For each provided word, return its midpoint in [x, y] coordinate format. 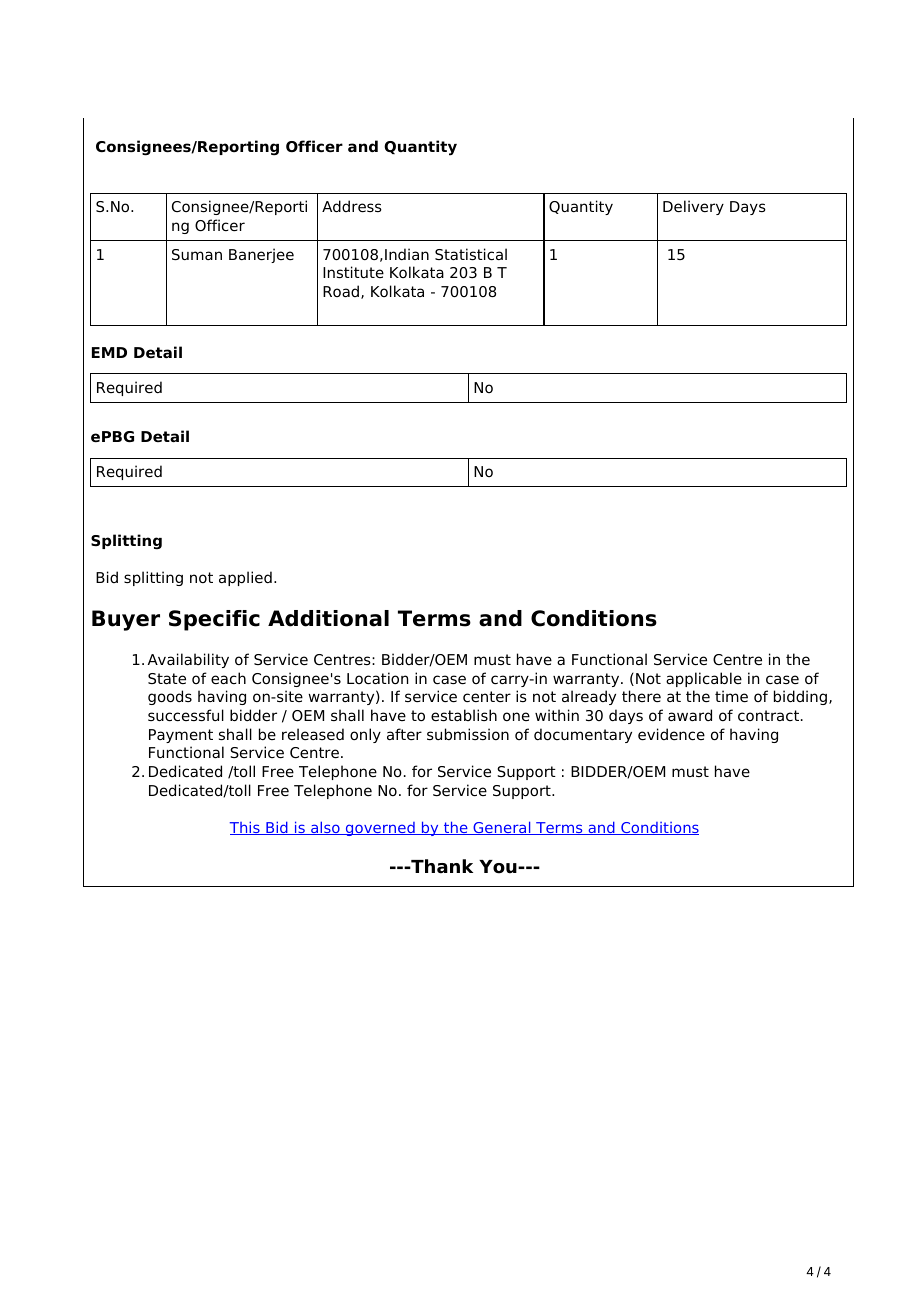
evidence [671, 734]
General [502, 828]
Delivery [693, 207]
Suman [197, 255]
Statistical [471, 254]
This [246, 828]
